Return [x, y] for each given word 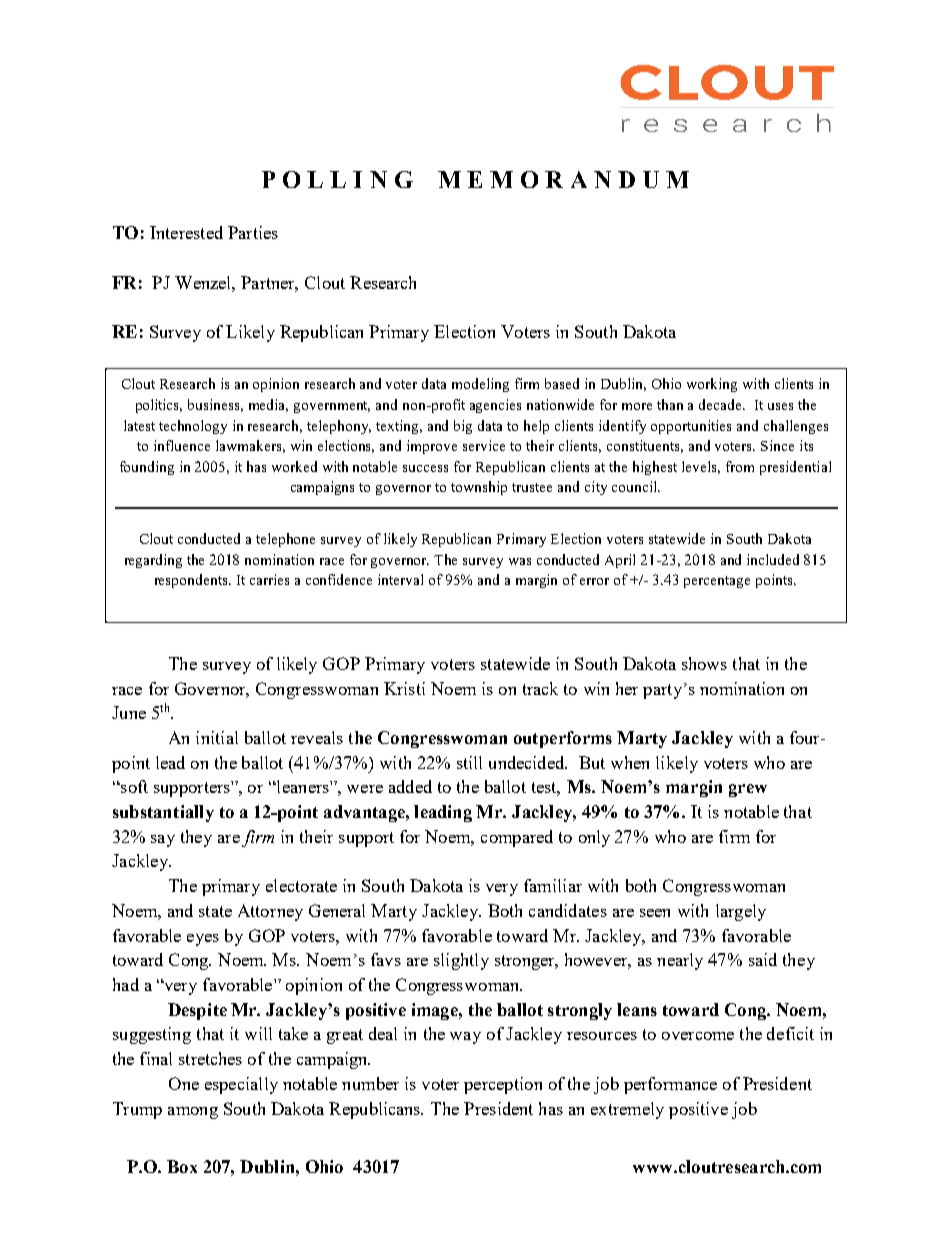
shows [704, 663]
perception [503, 1085]
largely [741, 912]
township [479, 488]
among [193, 1113]
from [740, 466]
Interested [186, 232]
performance [670, 1085]
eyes [203, 940]
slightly [461, 961]
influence [182, 445]
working [712, 385]
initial [217, 737]
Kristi [404, 688]
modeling [480, 385]
